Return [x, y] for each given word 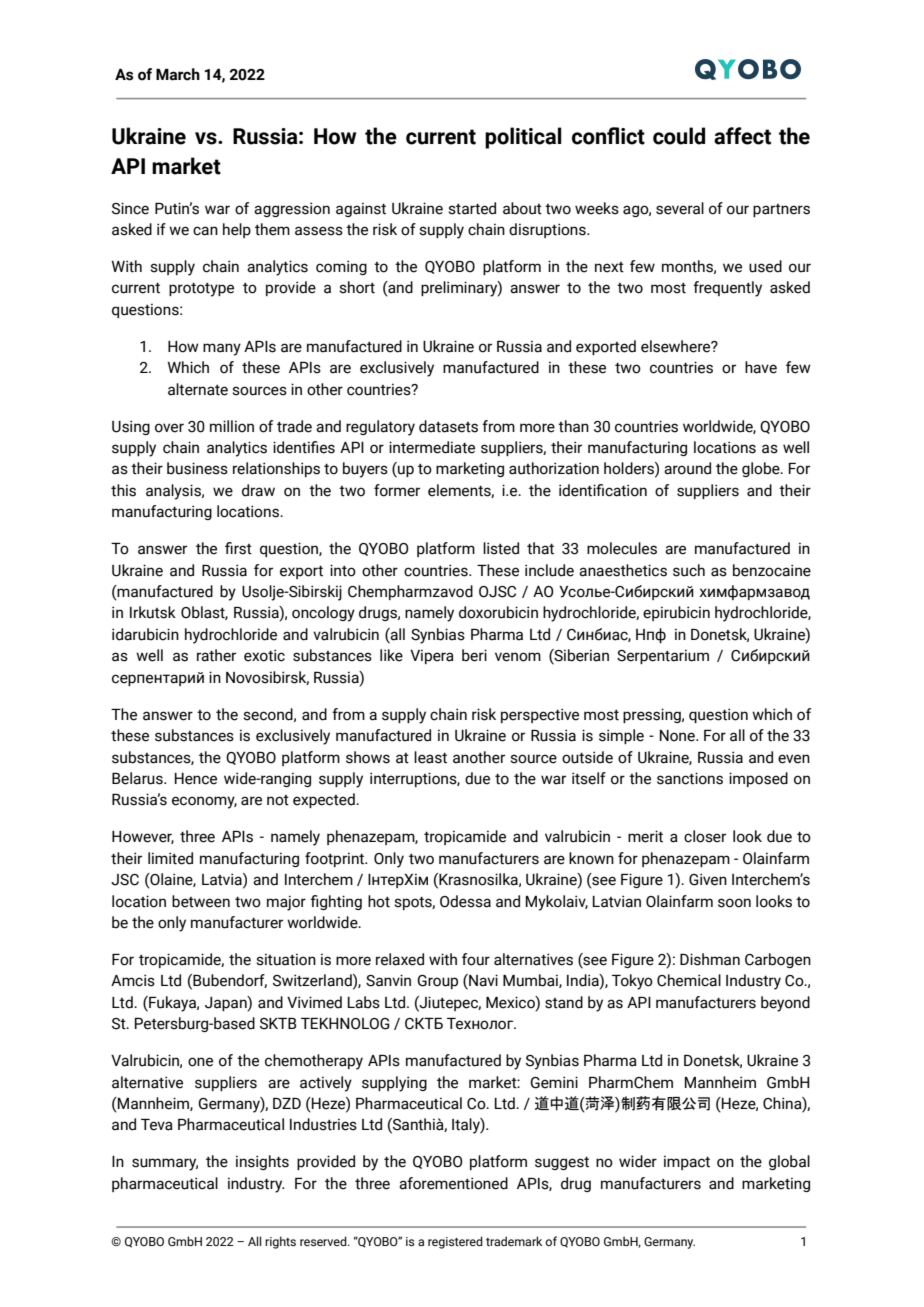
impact [687, 1162]
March [178, 74]
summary [165, 1164]
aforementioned [453, 1183]
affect [742, 136]
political [523, 138]
